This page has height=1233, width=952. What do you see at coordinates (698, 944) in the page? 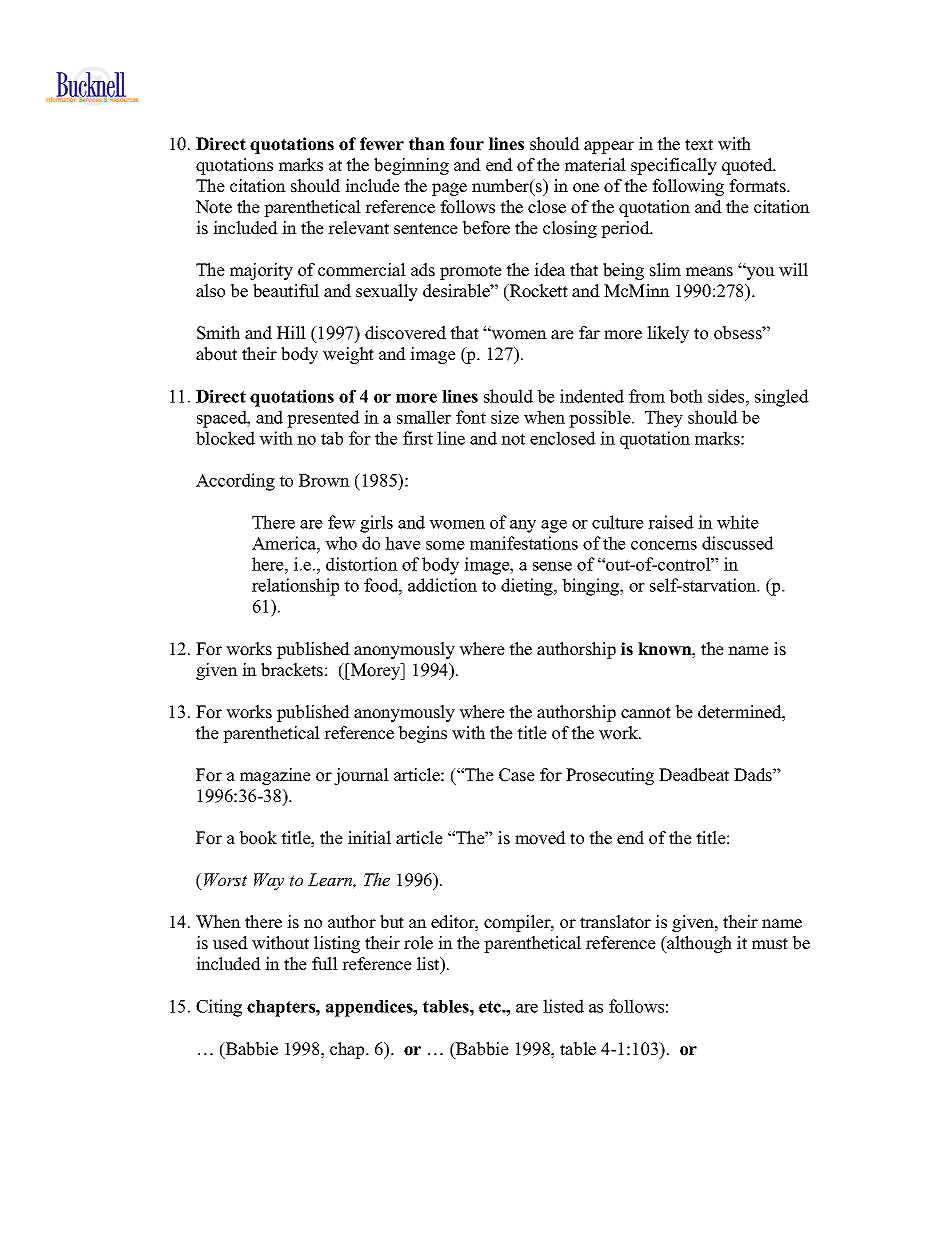
I see `although` at bounding box center [698, 944].
